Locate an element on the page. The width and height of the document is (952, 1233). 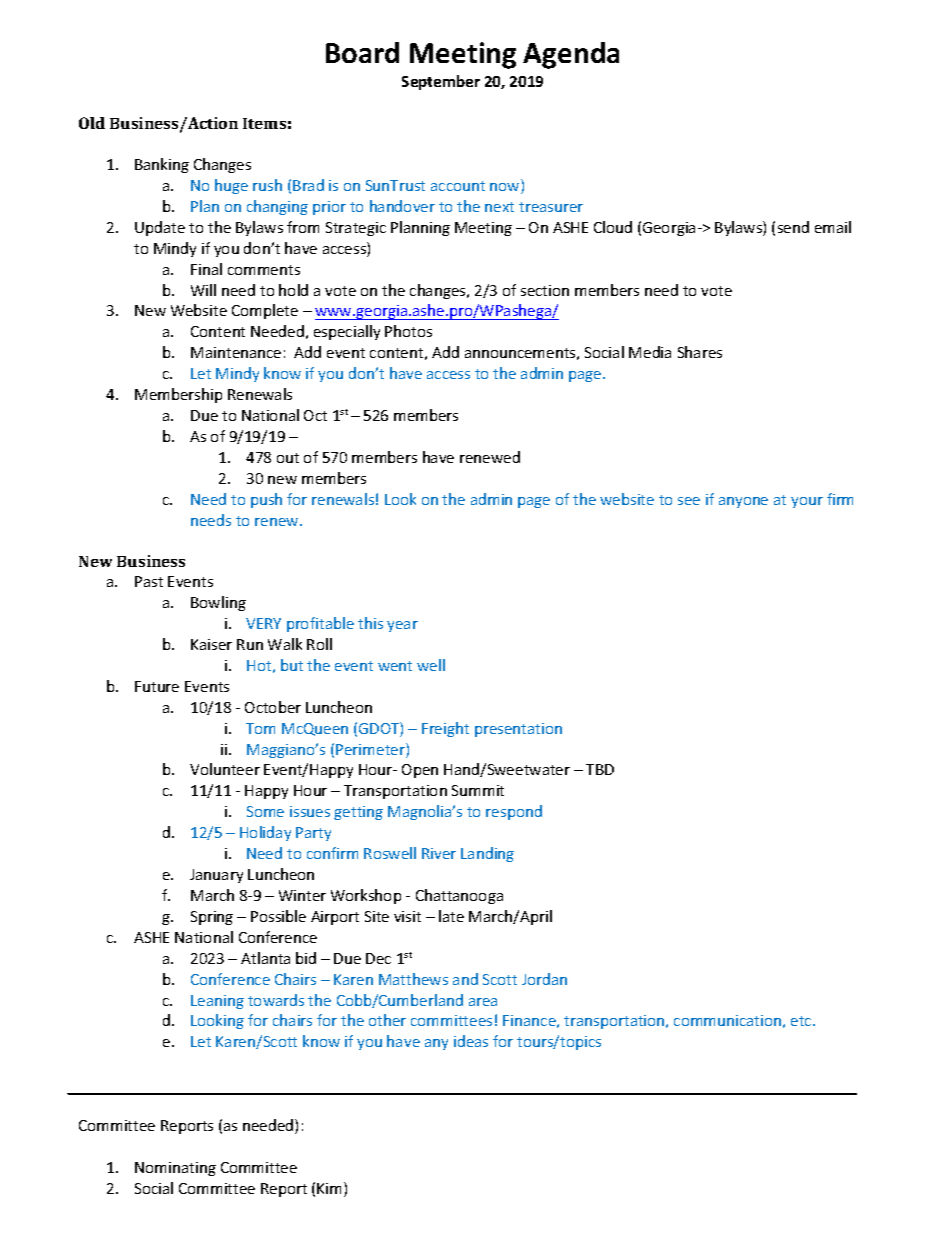
Volunteer is located at coordinates (225, 769).
